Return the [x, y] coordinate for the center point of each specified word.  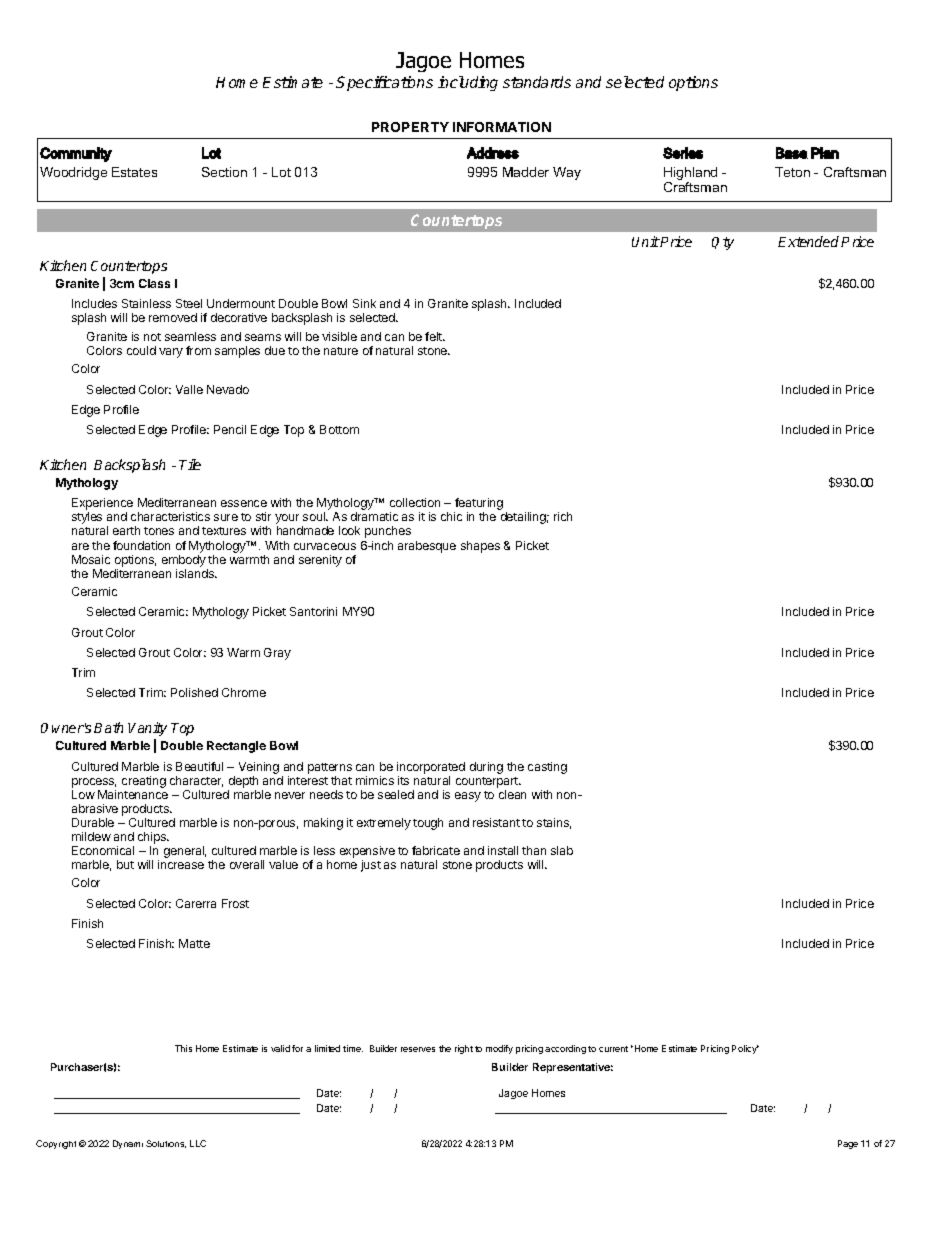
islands [196, 573]
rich [563, 516]
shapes [480, 547]
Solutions [166, 1144]
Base [792, 153]
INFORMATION [502, 127]
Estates [134, 172]
